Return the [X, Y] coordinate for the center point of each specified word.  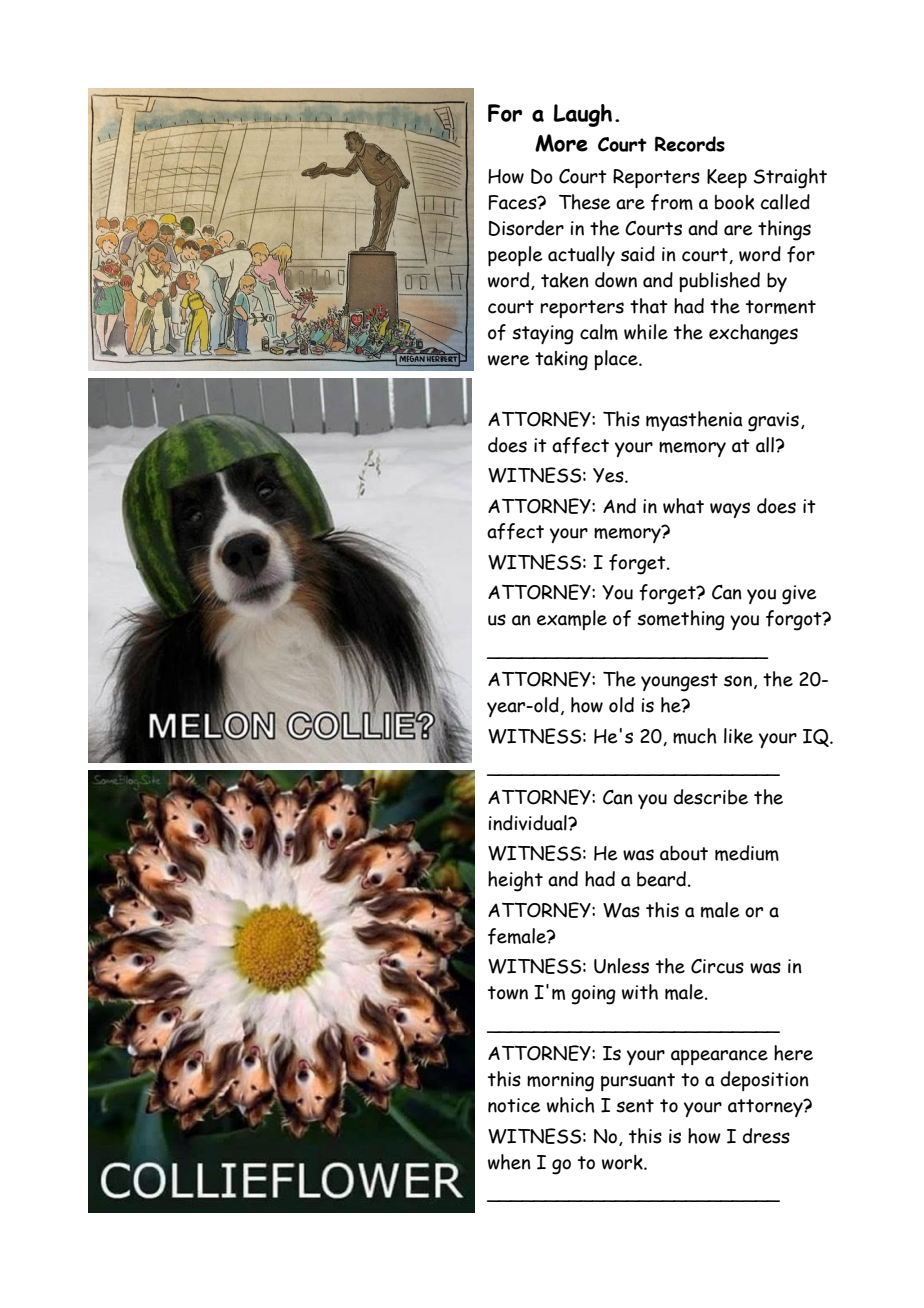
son [738, 681]
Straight [790, 178]
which [571, 1105]
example [572, 620]
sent [635, 1106]
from [672, 202]
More [561, 143]
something [681, 620]
